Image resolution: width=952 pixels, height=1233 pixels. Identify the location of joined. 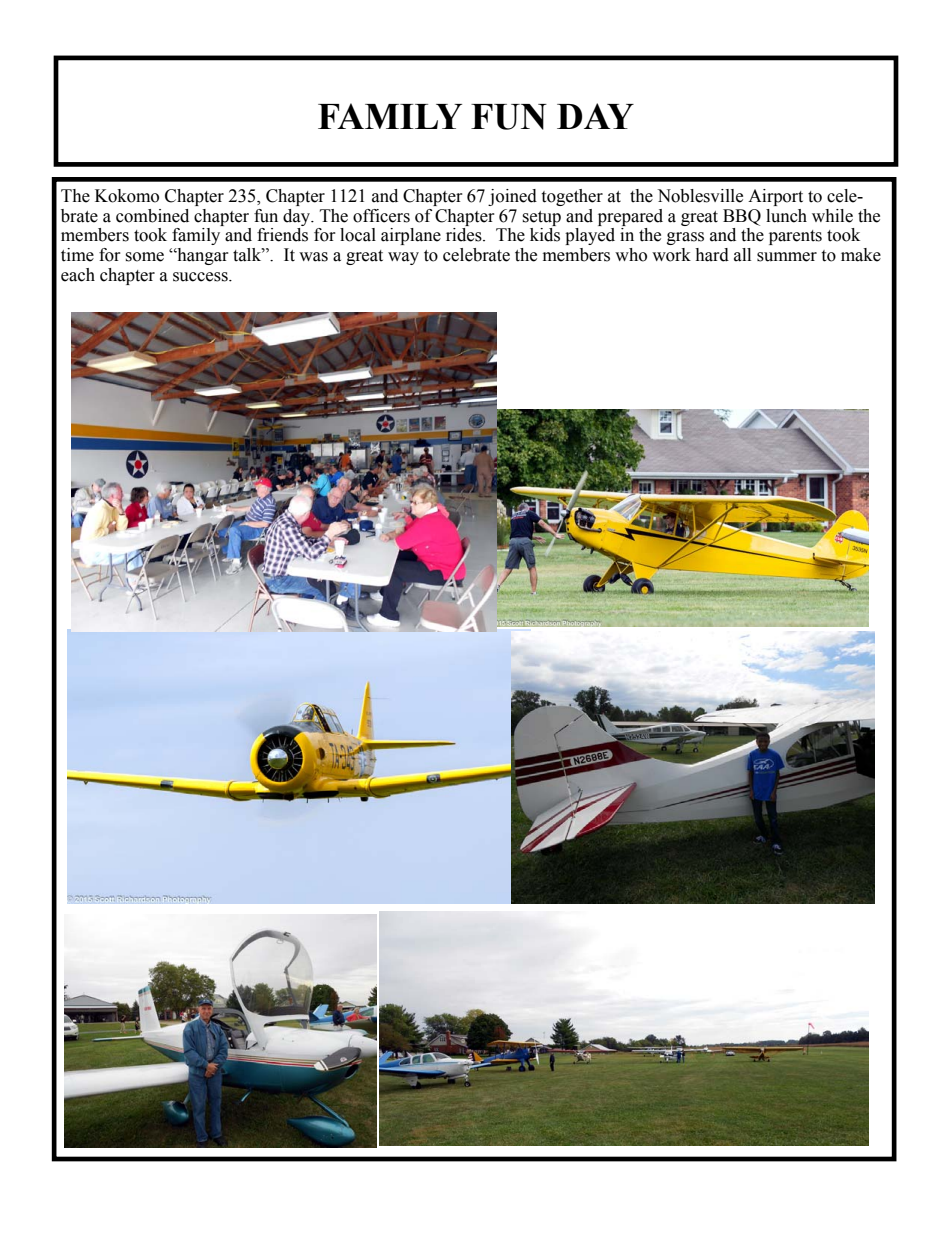
(512, 197).
